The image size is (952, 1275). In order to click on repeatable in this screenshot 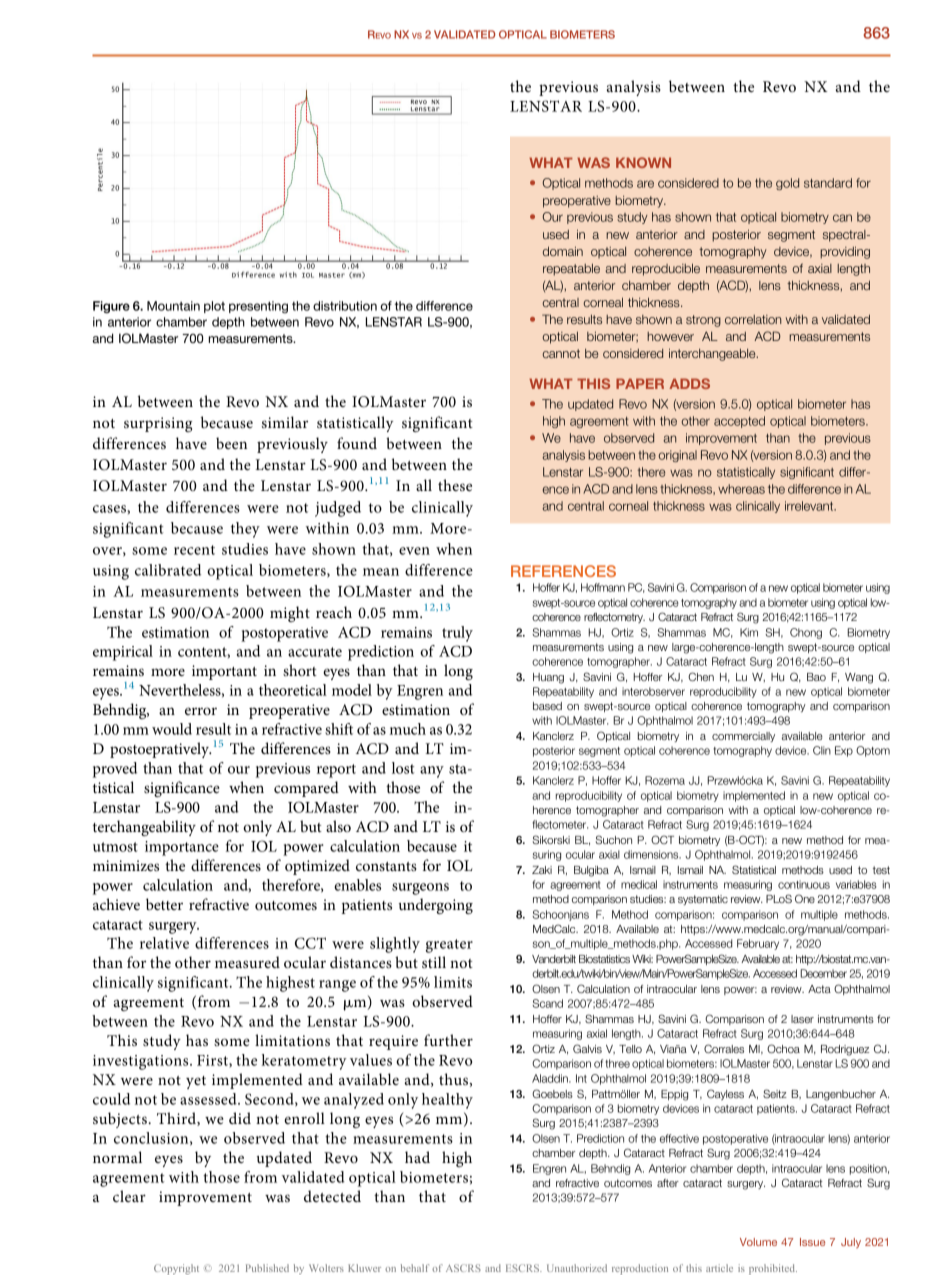, I will do `click(571, 270)`.
